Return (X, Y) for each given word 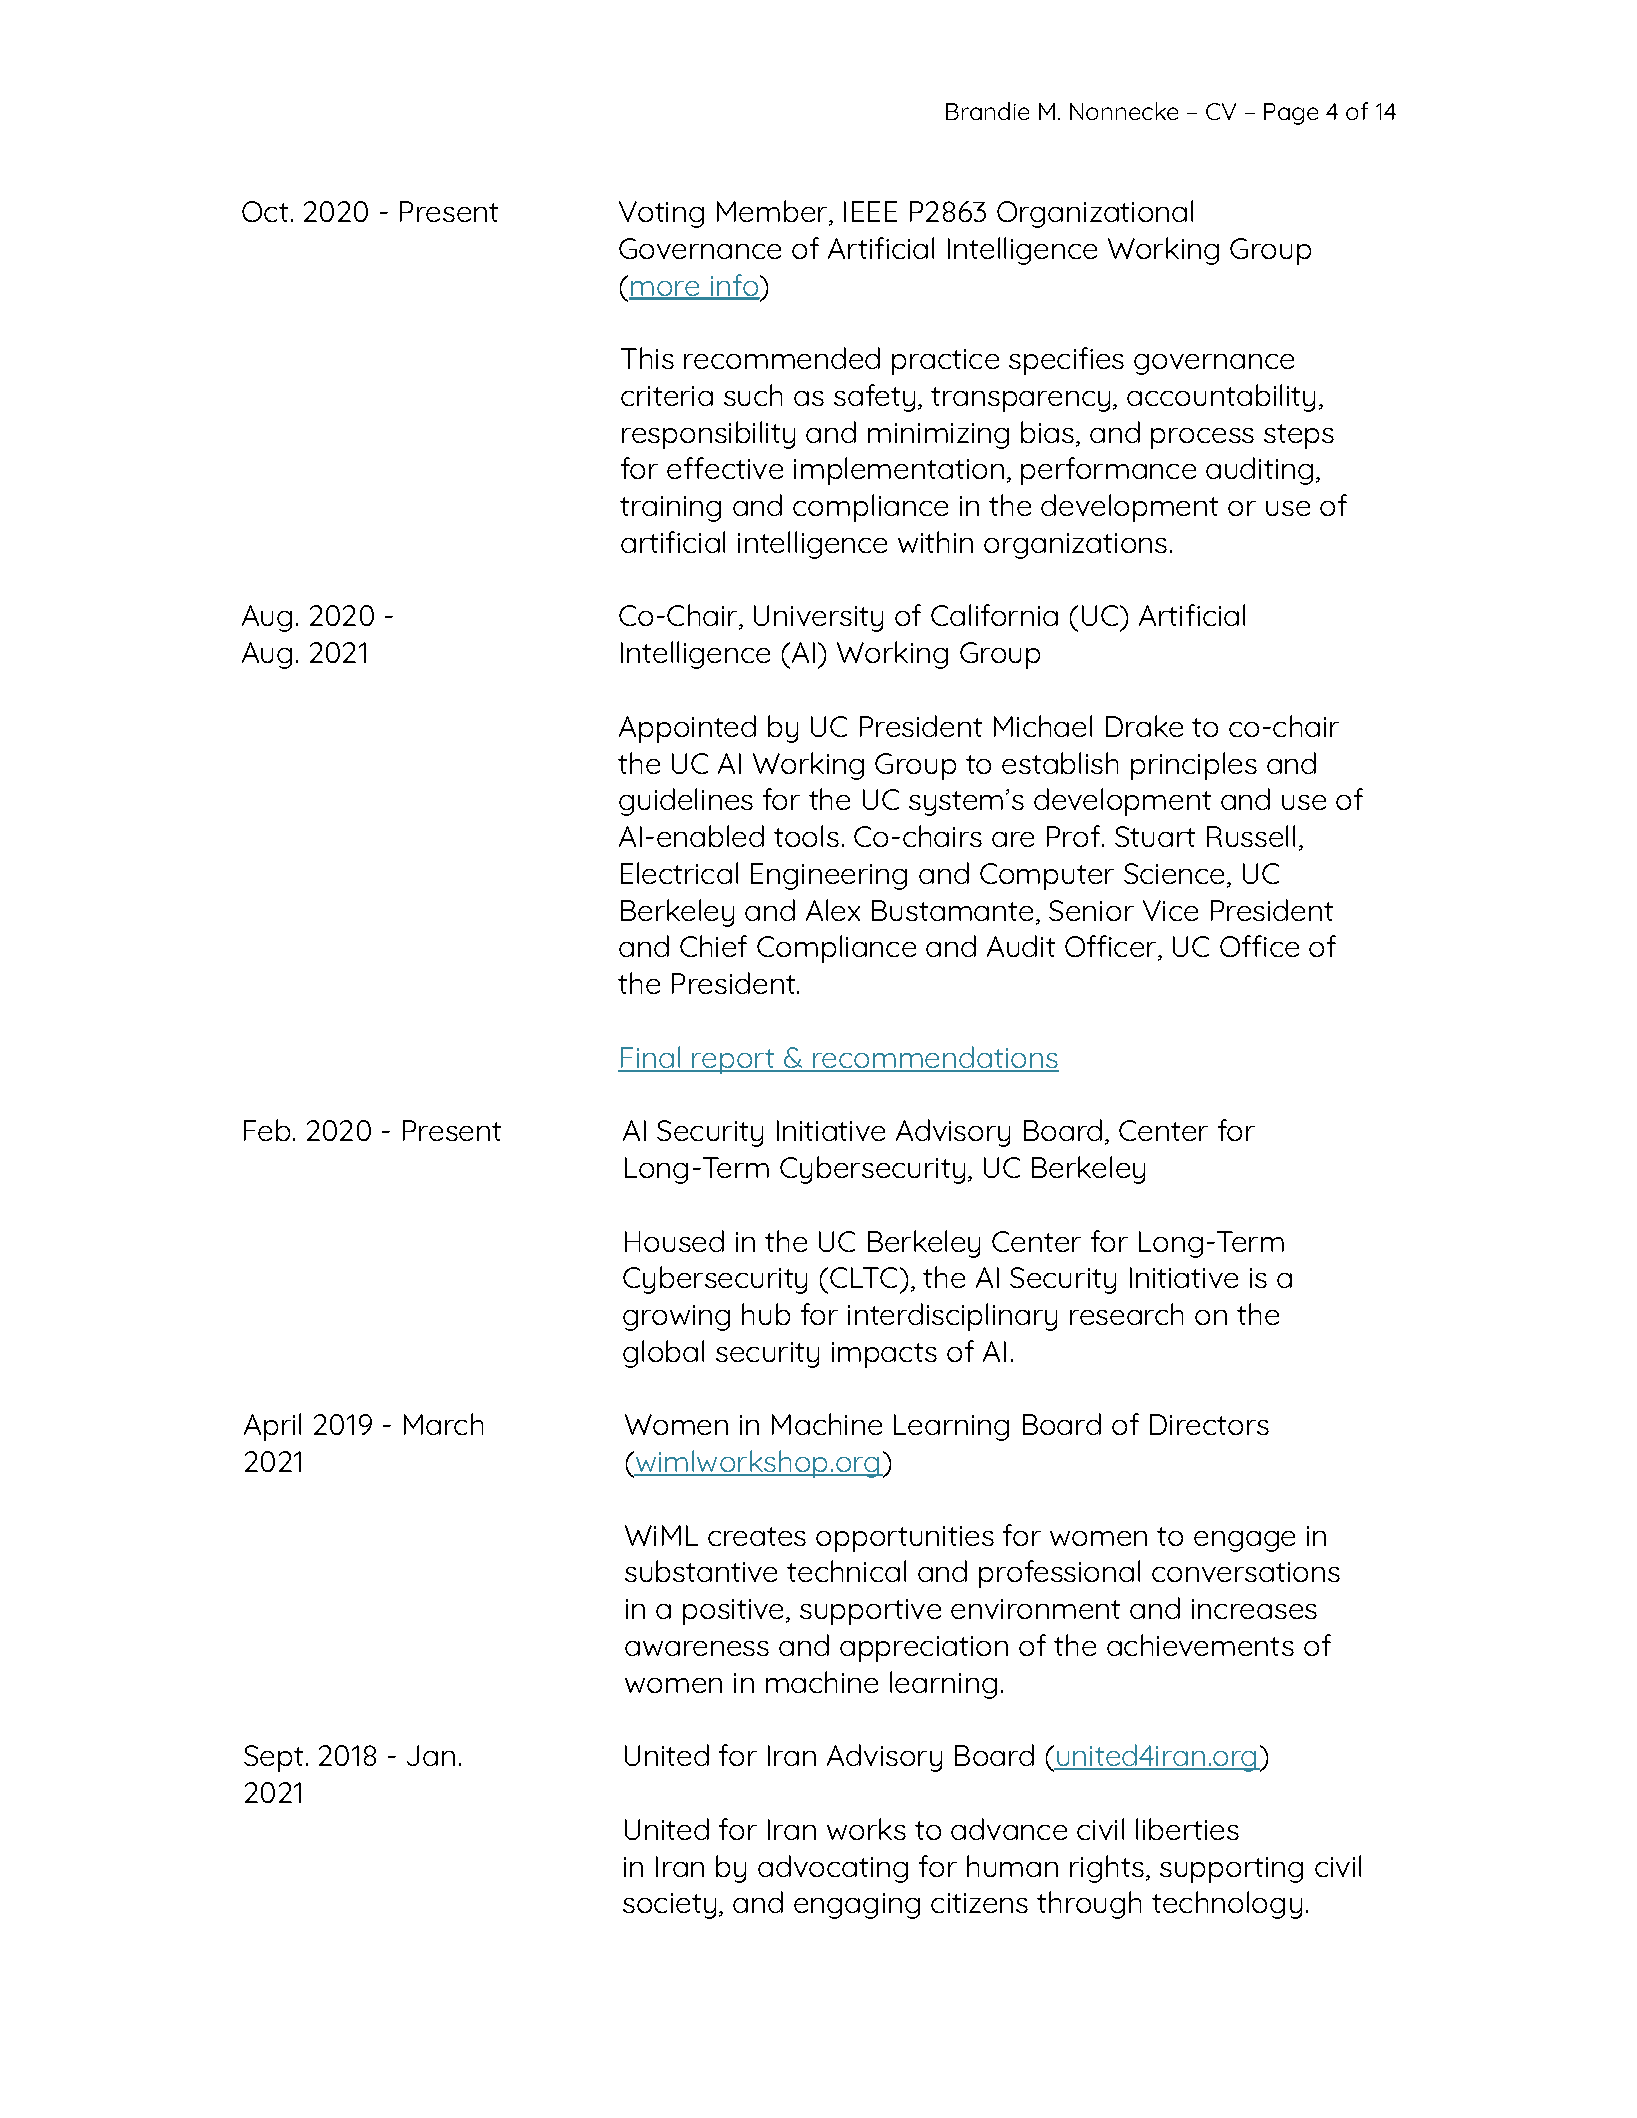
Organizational (1095, 214)
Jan (431, 1755)
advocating (833, 1869)
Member (773, 212)
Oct (265, 211)
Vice (1170, 910)
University (818, 618)
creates (757, 1536)
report (733, 1061)
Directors (1209, 1424)
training (670, 509)
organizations (1075, 546)
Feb (267, 1130)
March (443, 1424)
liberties (1187, 1829)
